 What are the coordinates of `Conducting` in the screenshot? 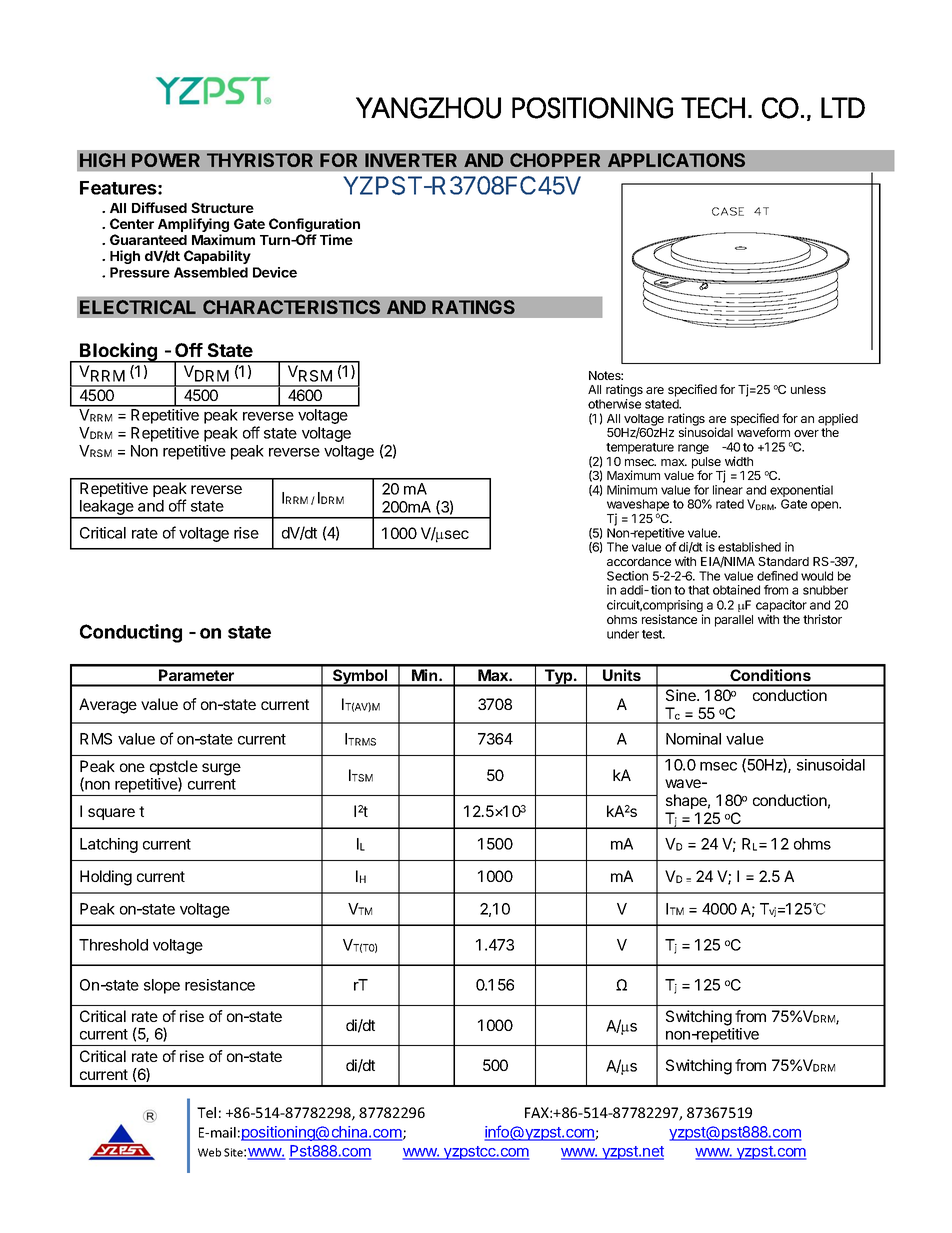 It's located at (131, 633).
